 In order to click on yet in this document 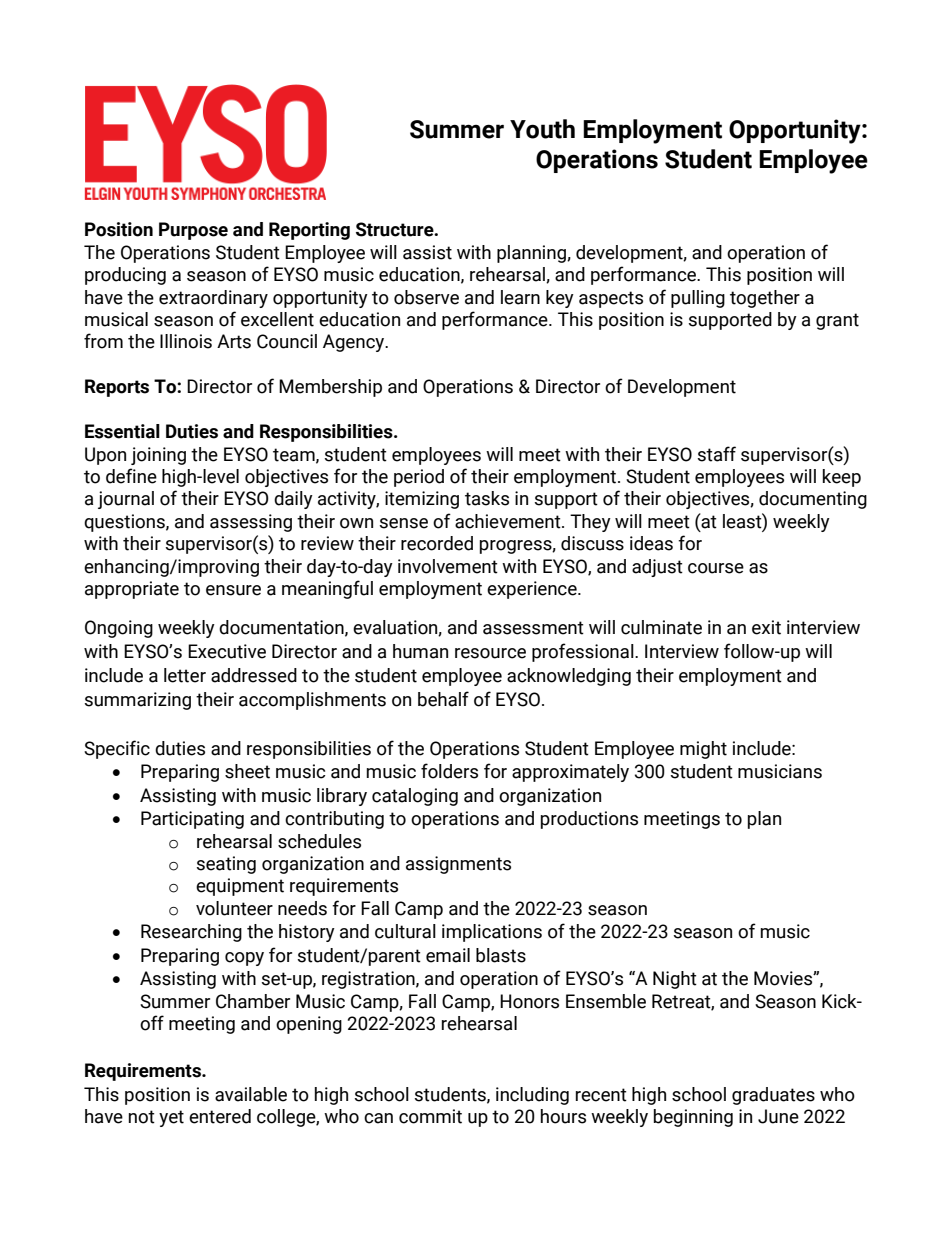, I will do `click(171, 1118)`.
